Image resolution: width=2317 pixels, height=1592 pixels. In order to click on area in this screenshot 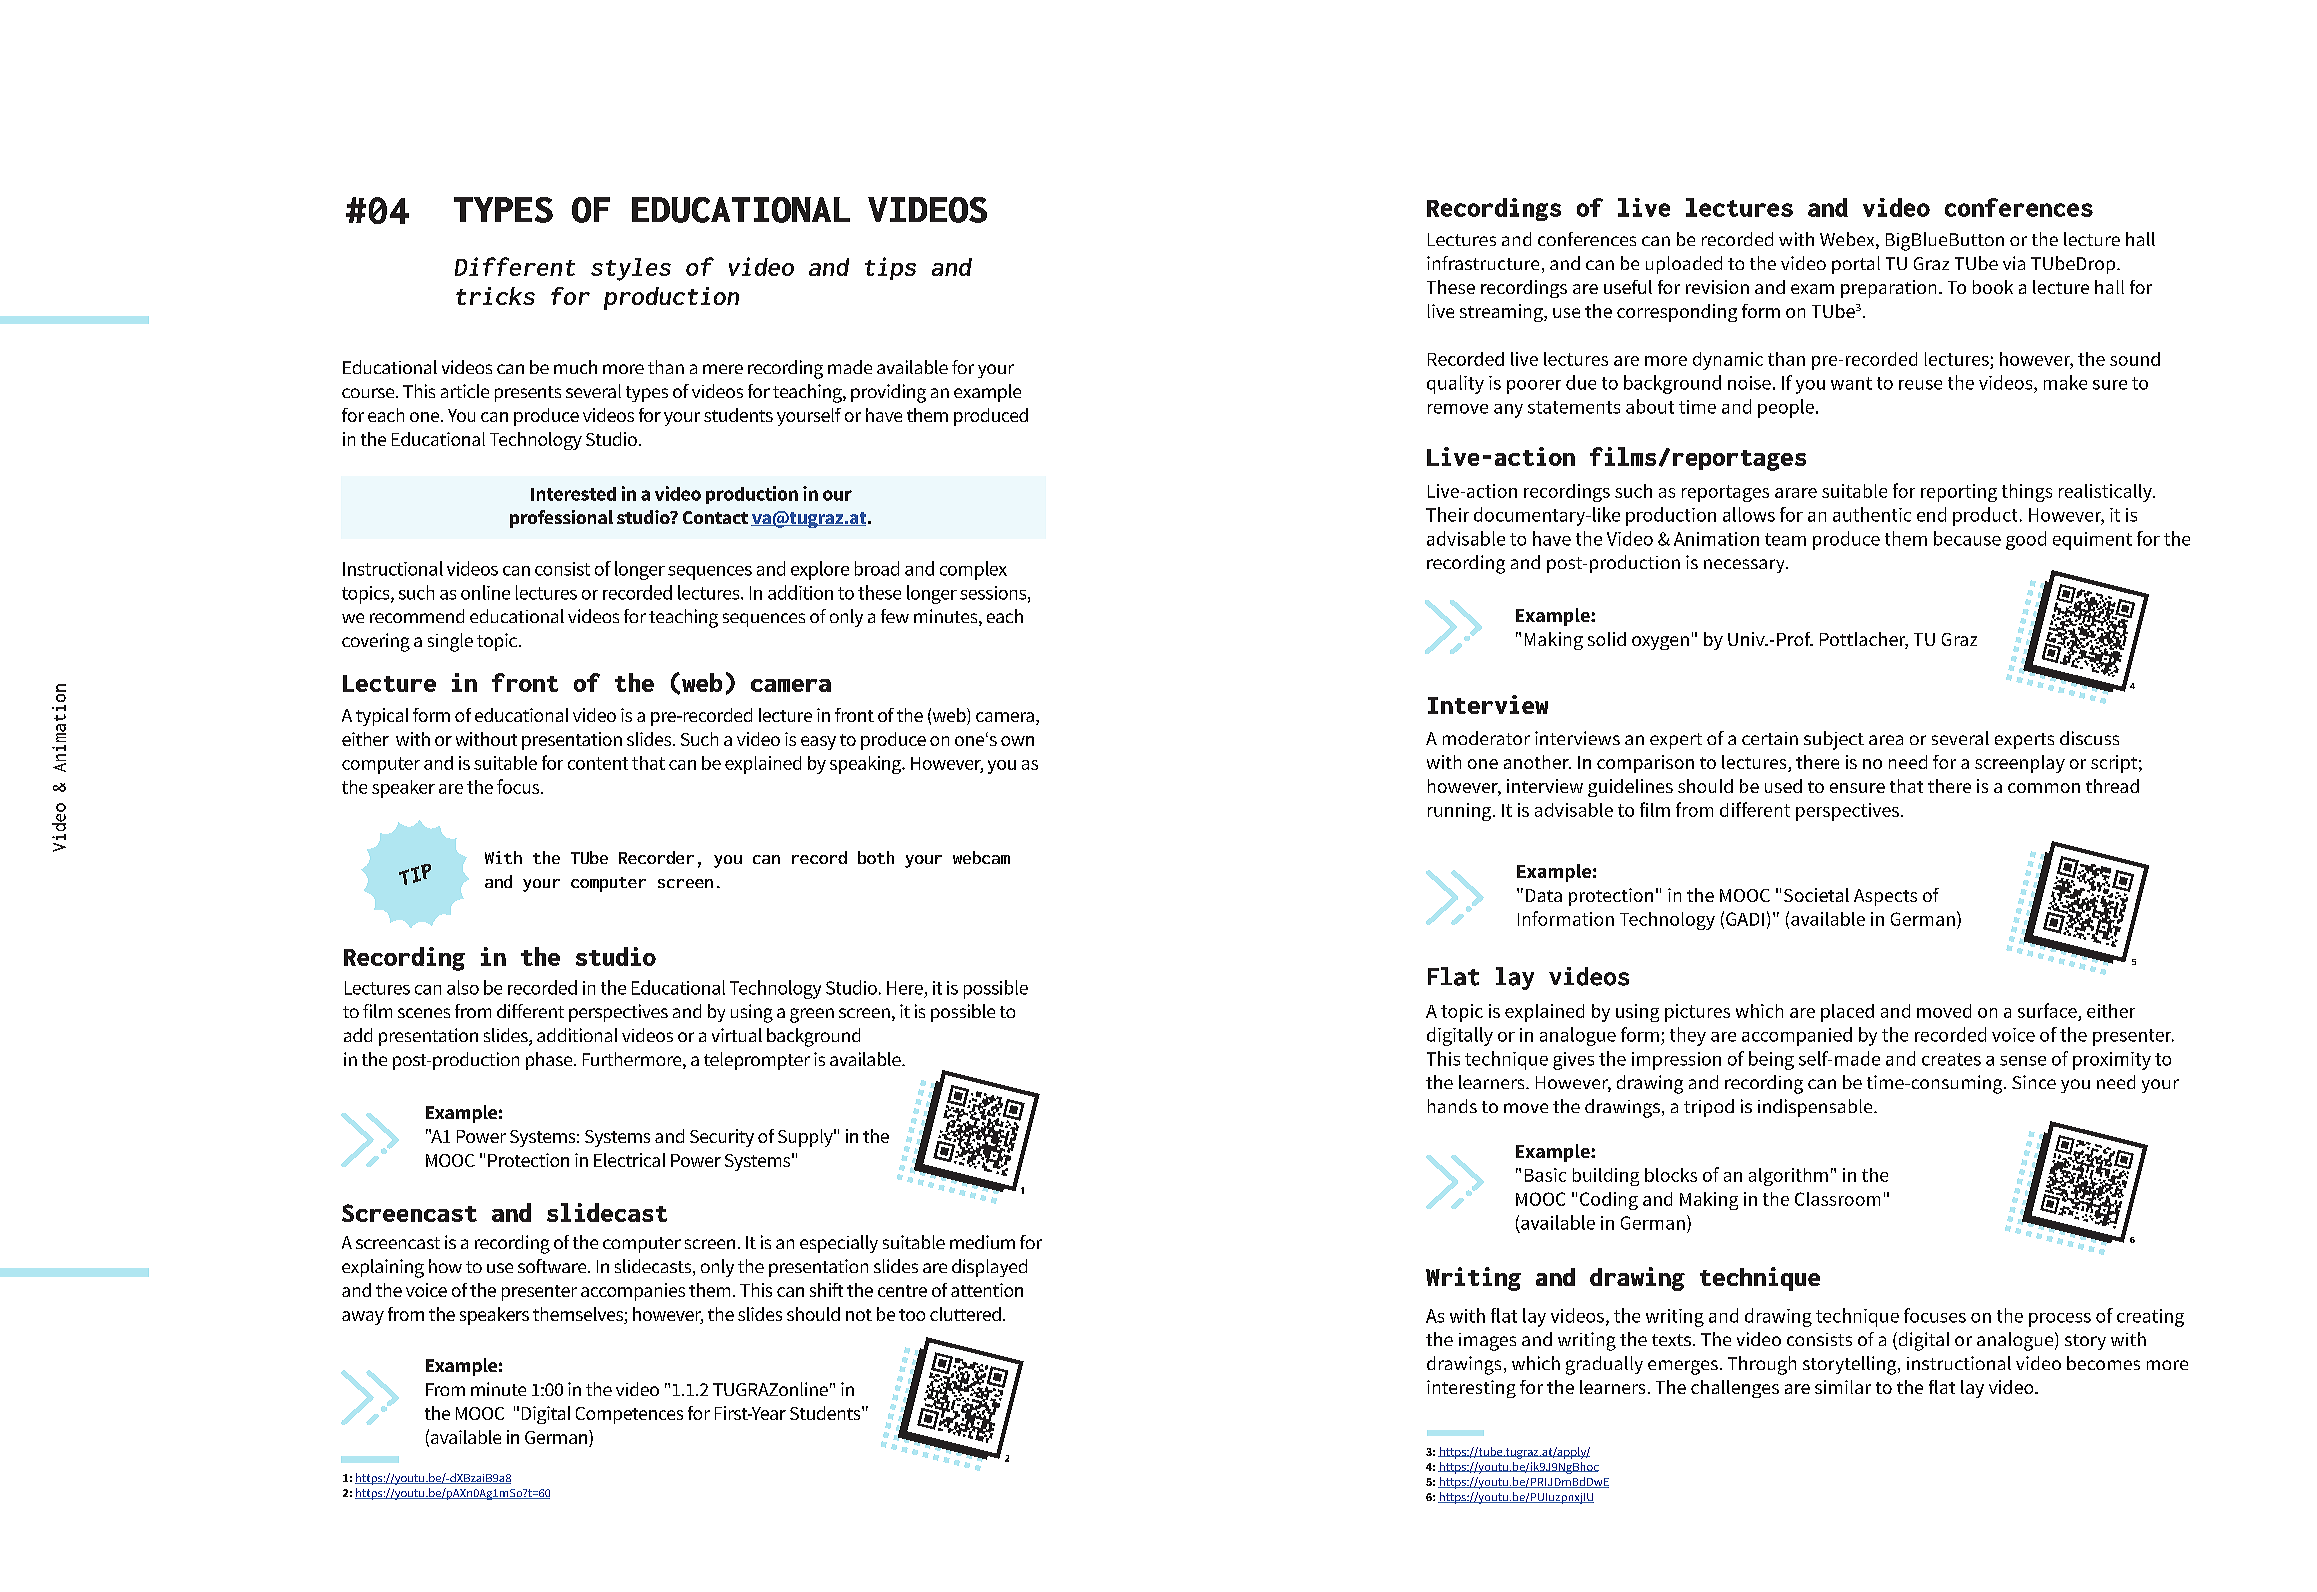, I will do `click(1886, 740)`.
